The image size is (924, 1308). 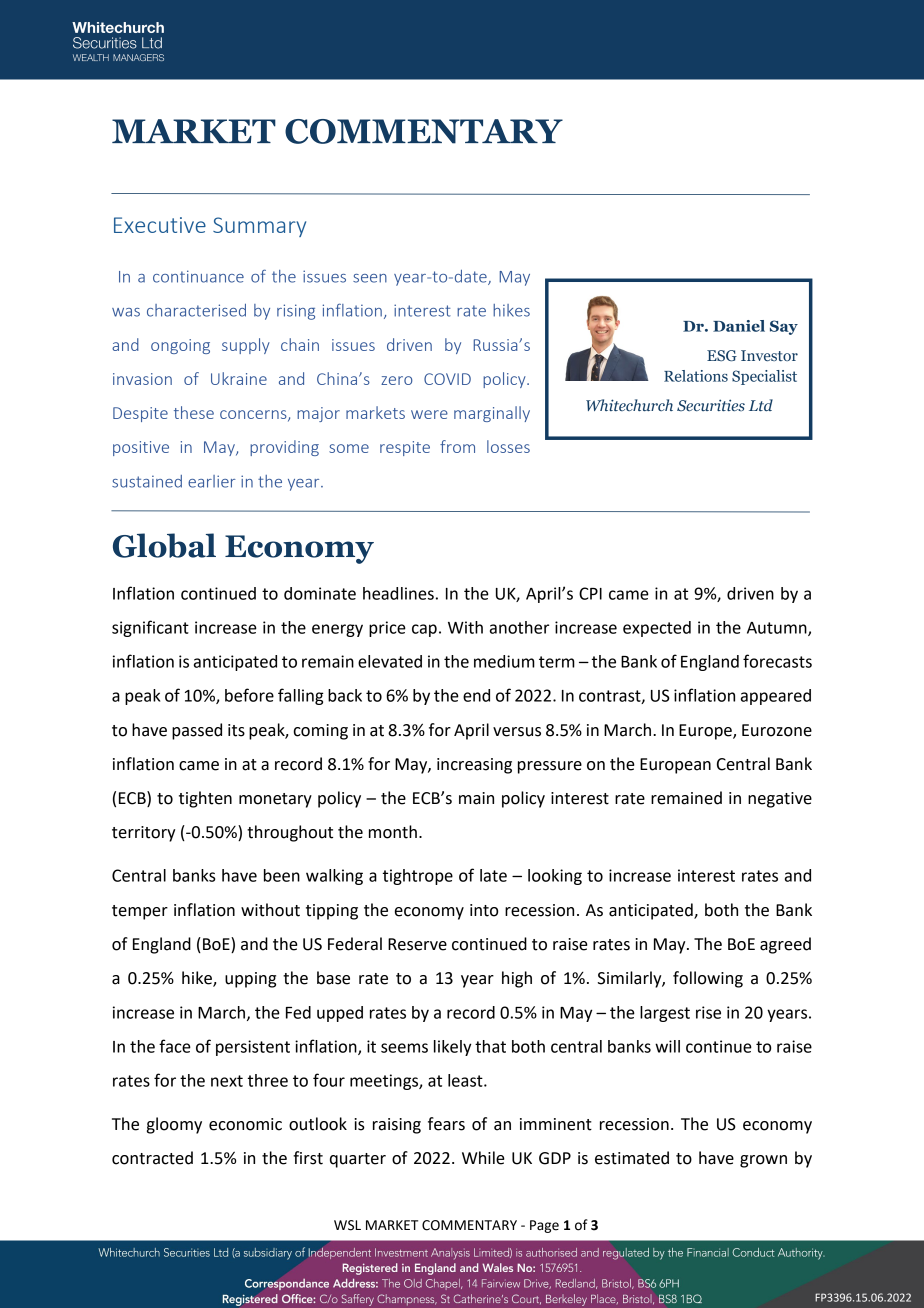 I want to click on seen, so click(x=370, y=278).
